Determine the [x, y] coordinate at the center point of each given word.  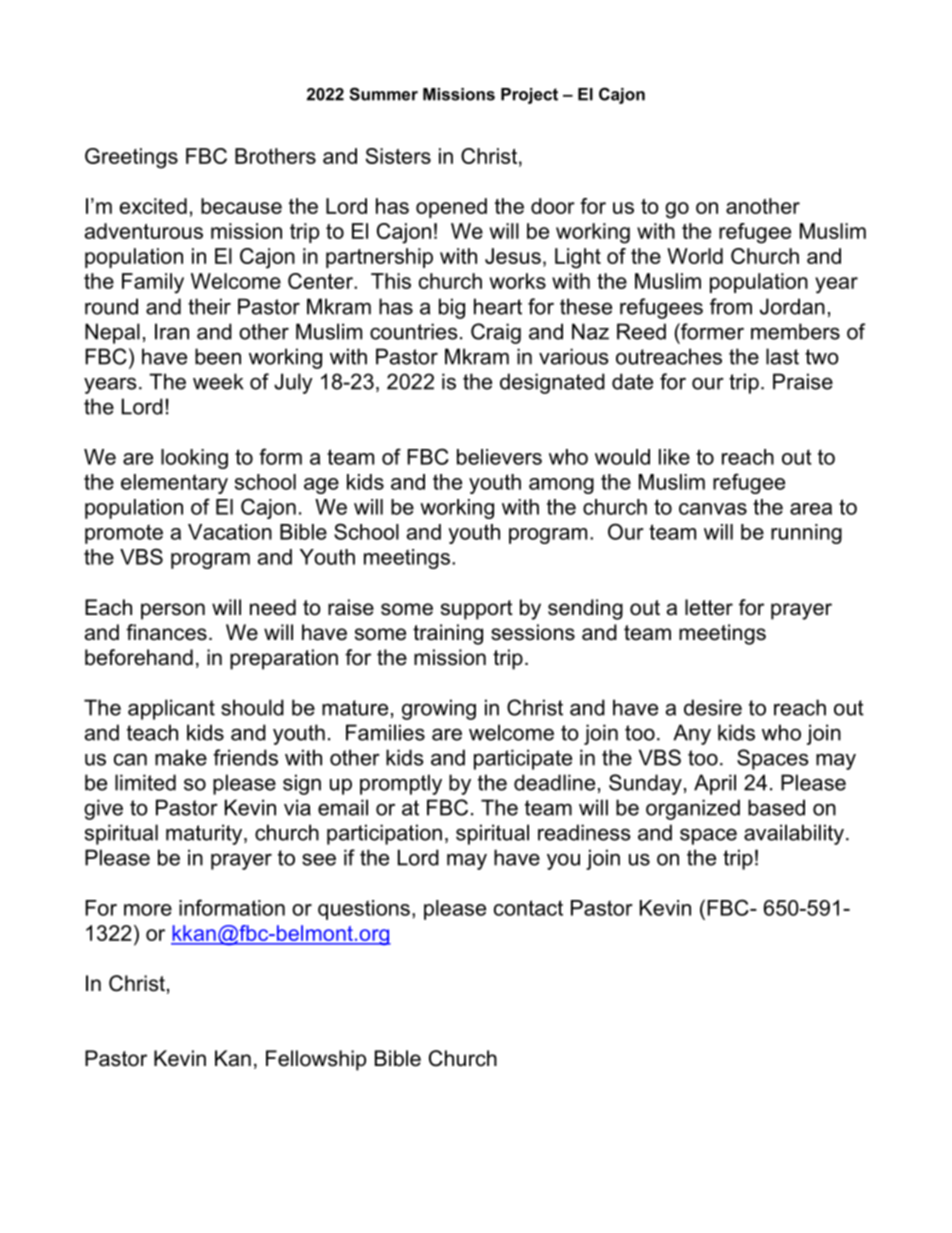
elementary [174, 484]
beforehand [139, 657]
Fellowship [316, 1060]
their [209, 306]
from [731, 306]
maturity [205, 834]
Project [529, 96]
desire [713, 707]
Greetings [131, 158]
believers [499, 457]
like [674, 457]
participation [384, 834]
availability [794, 834]
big [452, 308]
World [695, 256]
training [448, 634]
